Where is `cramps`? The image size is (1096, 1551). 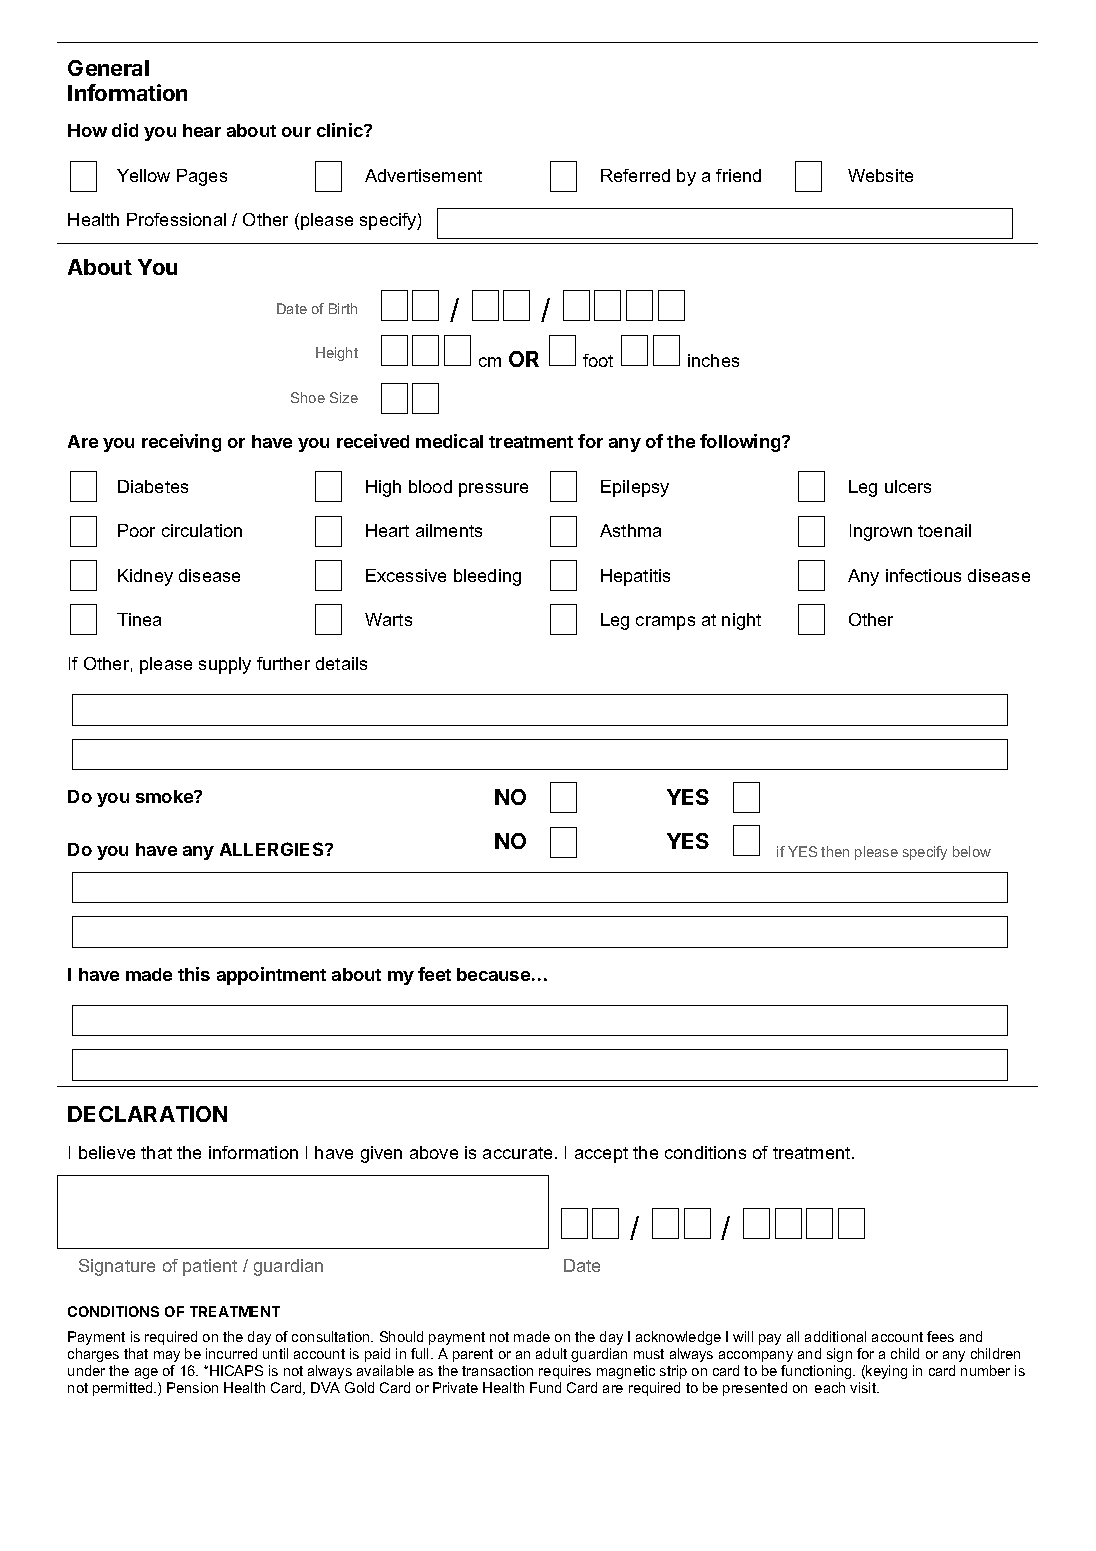
cramps is located at coordinates (665, 623).
